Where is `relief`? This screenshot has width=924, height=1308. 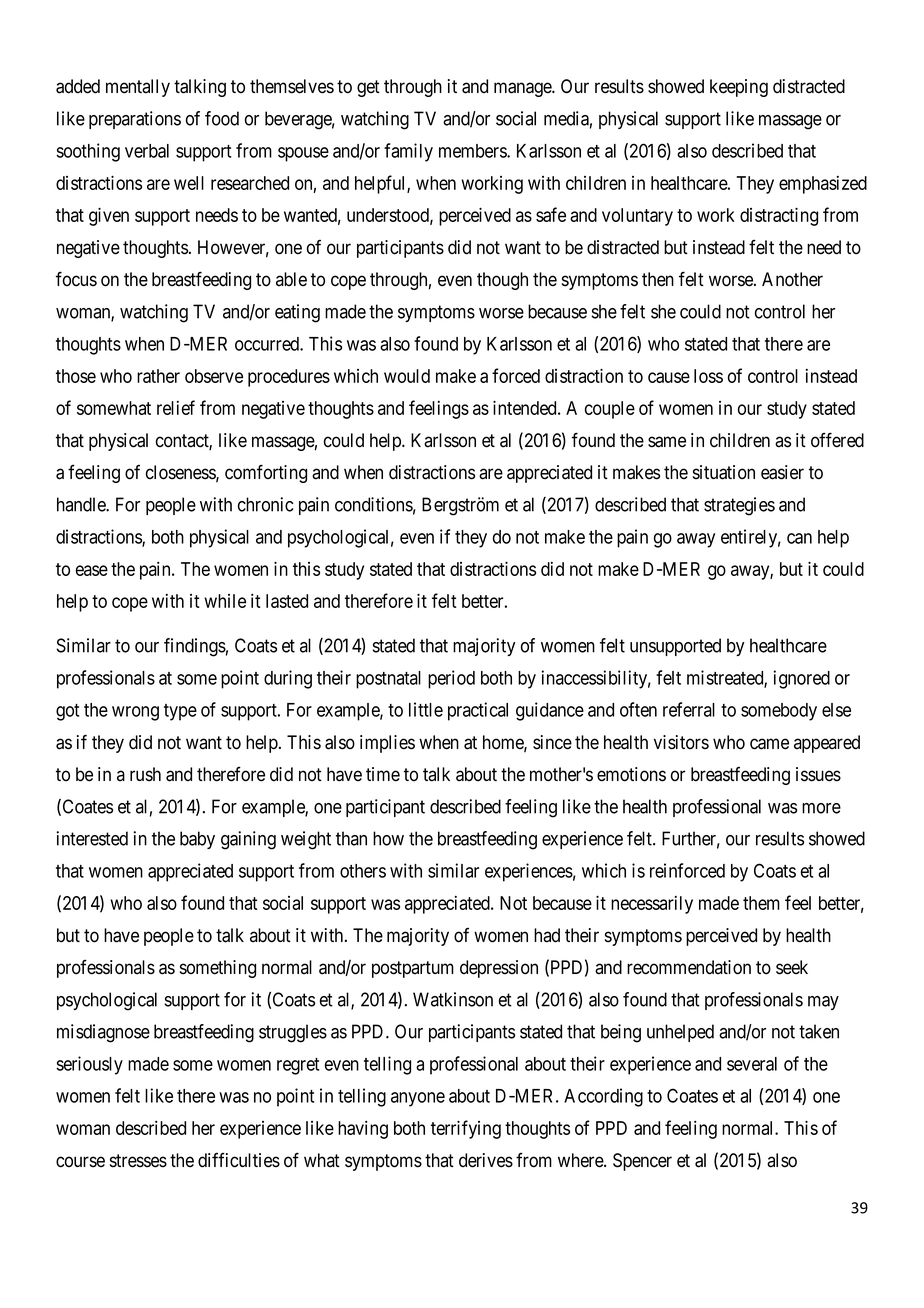 relief is located at coordinates (176, 407).
